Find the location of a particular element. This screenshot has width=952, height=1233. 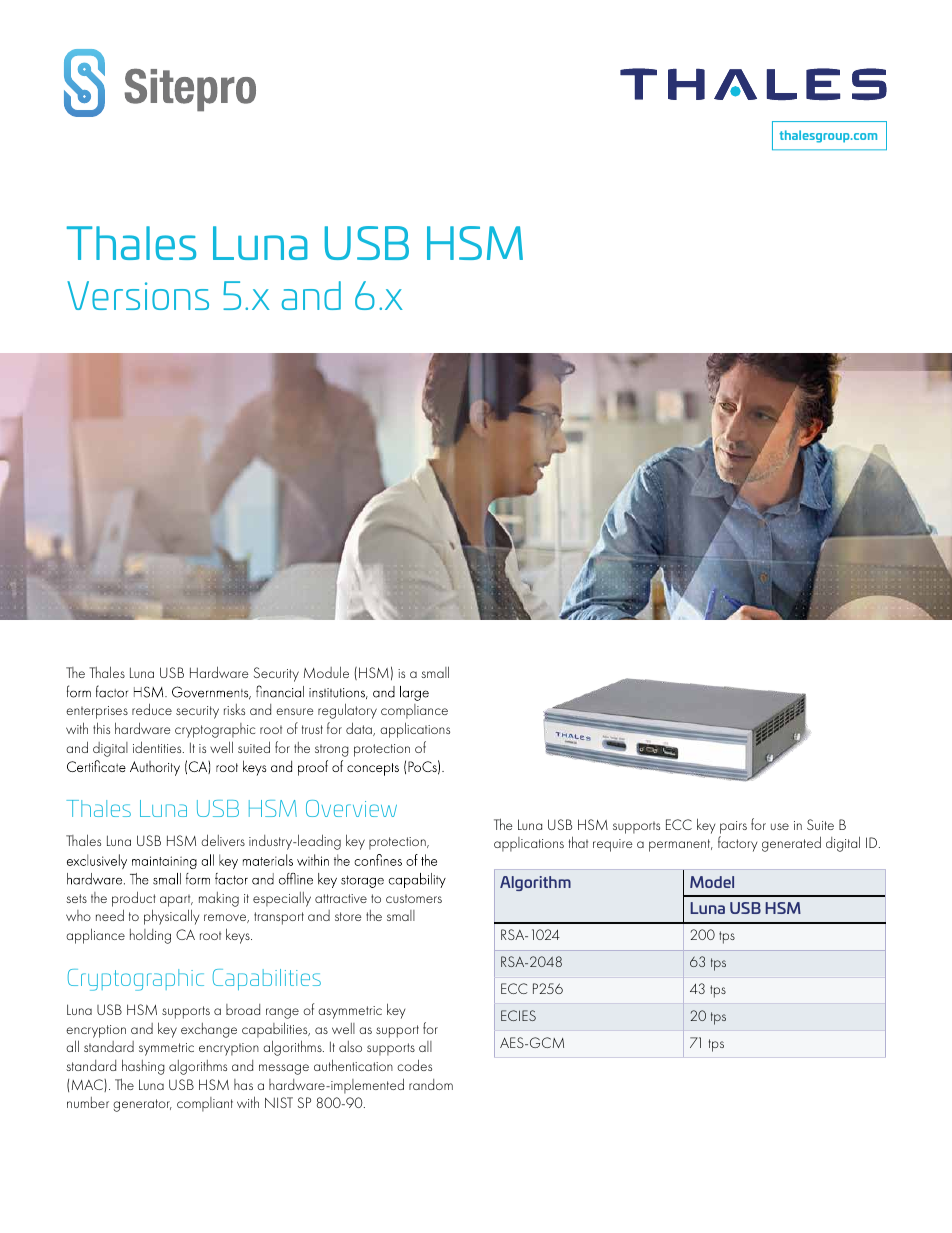

pairs is located at coordinates (733, 827).
